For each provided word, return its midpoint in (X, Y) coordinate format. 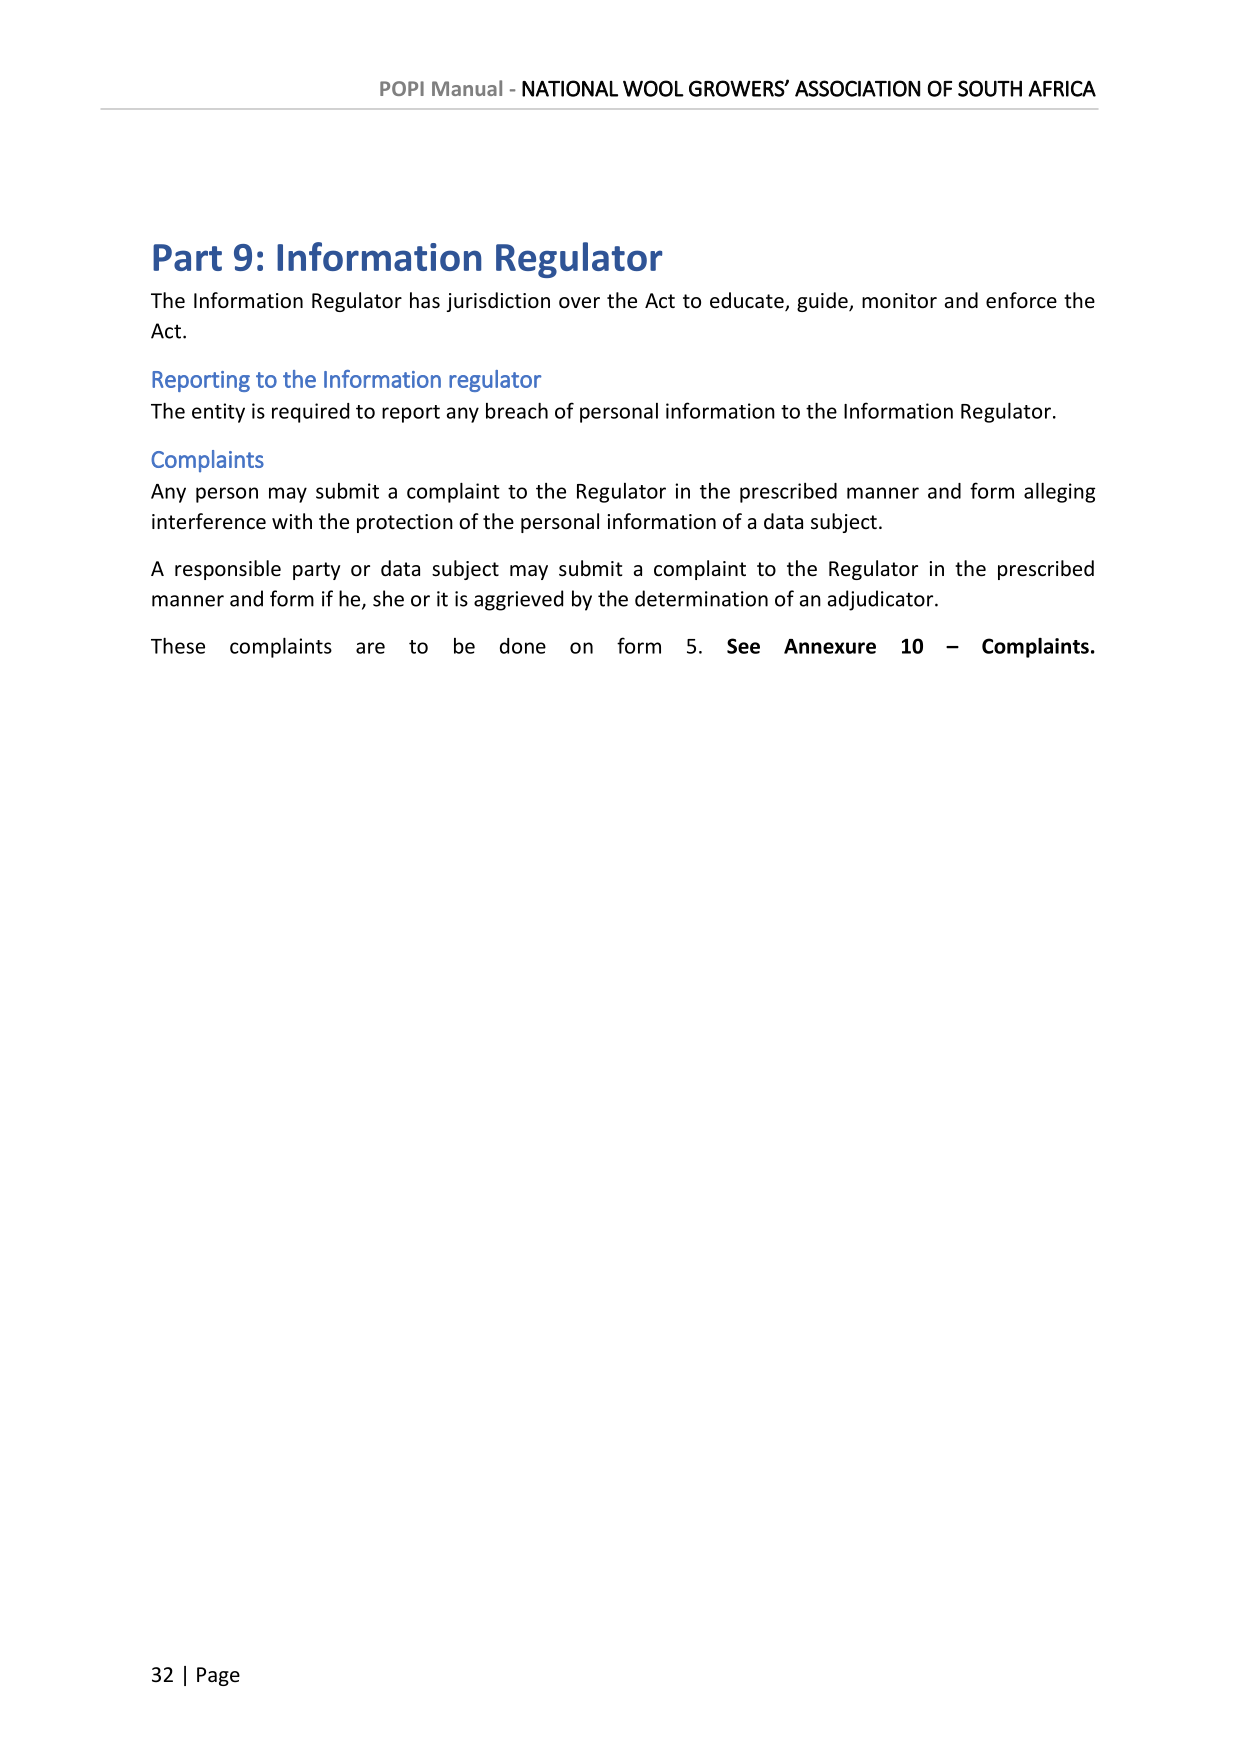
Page (218, 1676)
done (523, 646)
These (178, 645)
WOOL (653, 88)
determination (701, 598)
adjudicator (882, 600)
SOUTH (990, 88)
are (370, 648)
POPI (402, 88)
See (743, 646)
